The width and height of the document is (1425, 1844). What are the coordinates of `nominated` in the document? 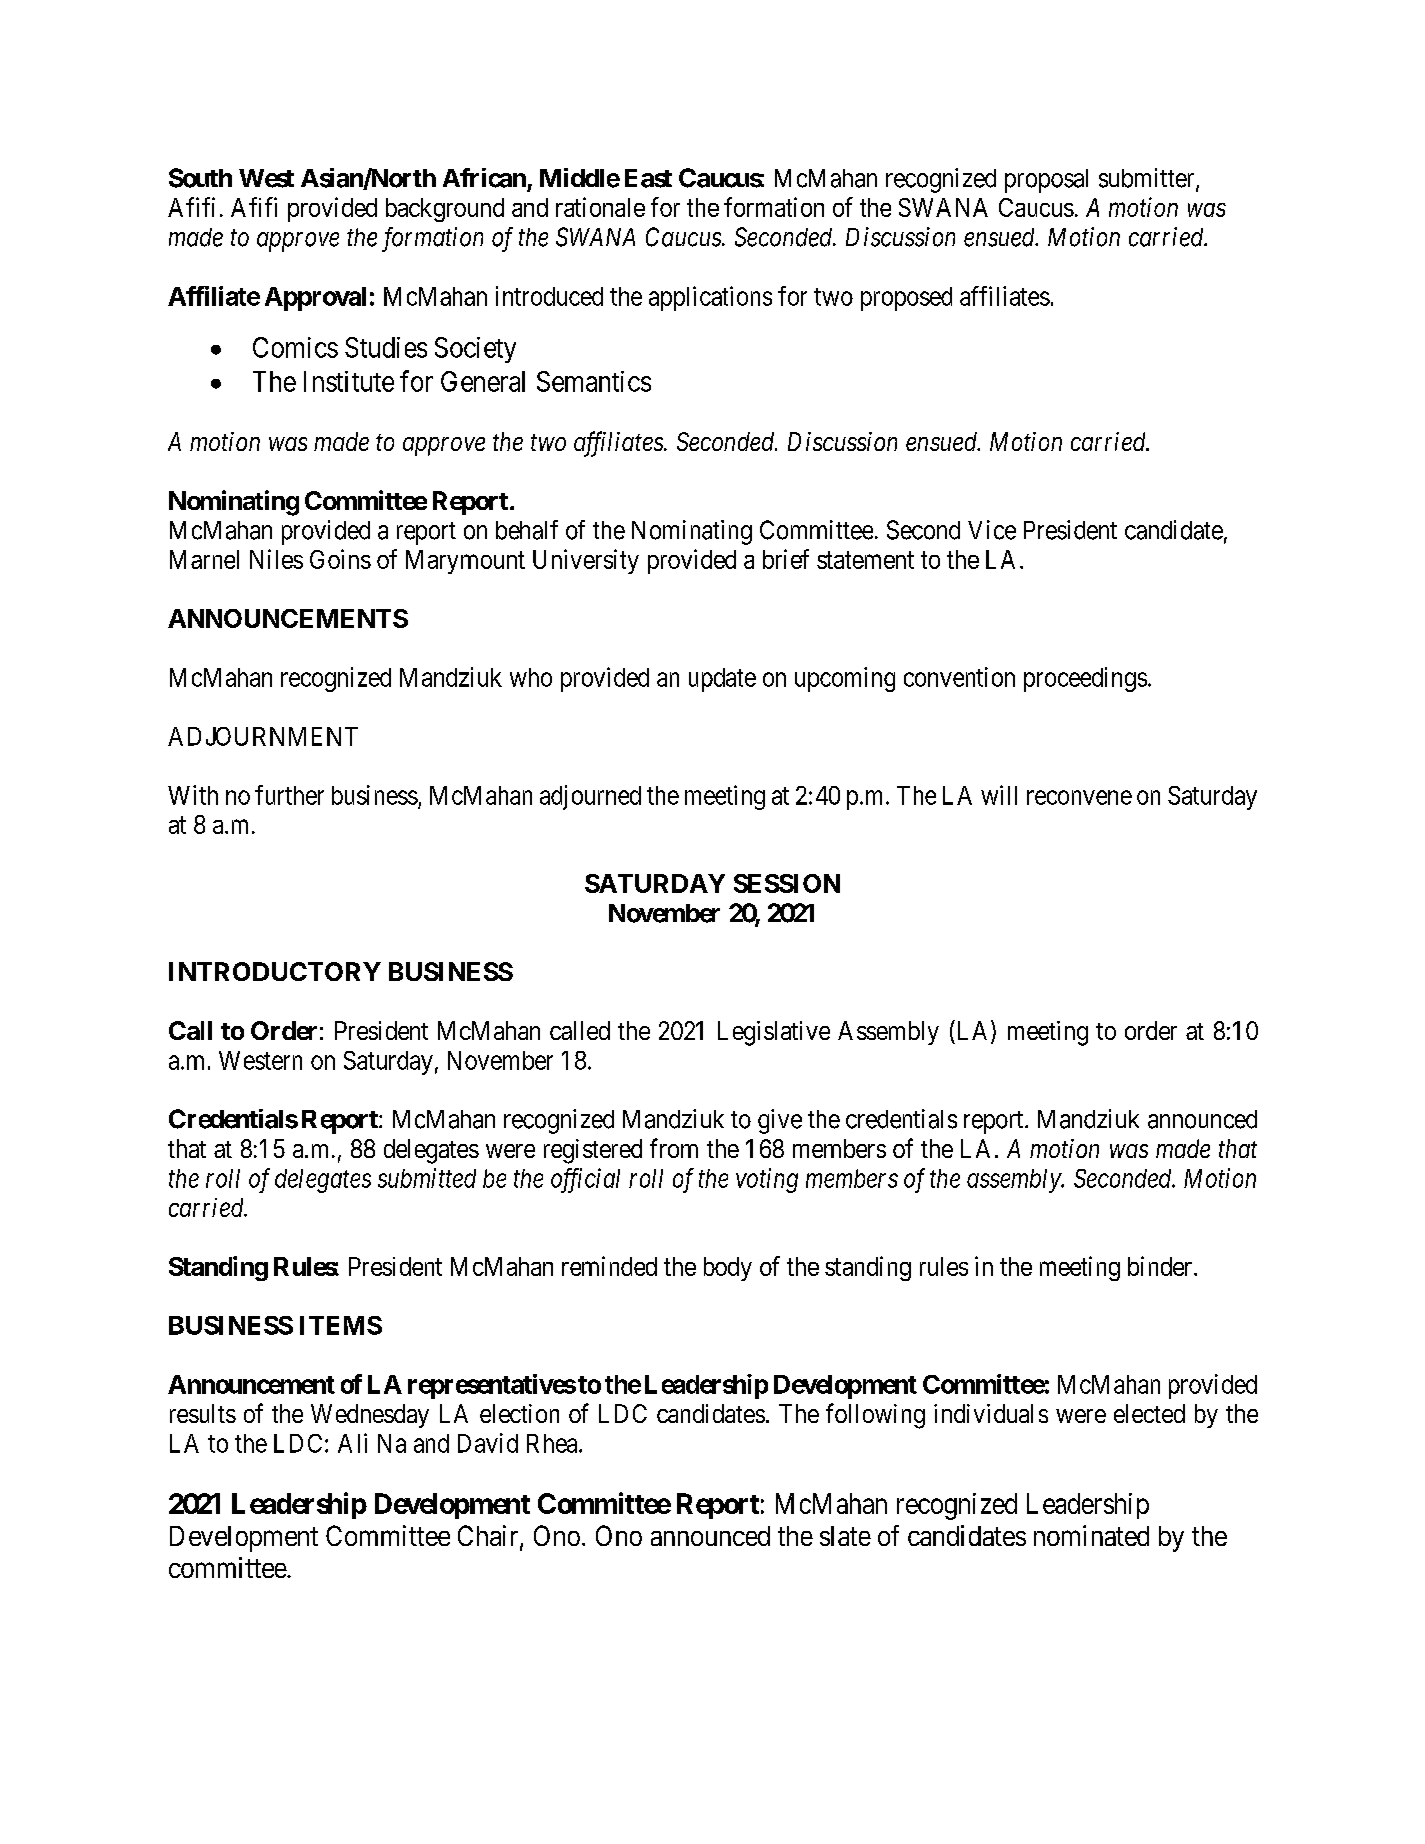 It's located at (1091, 1535).
